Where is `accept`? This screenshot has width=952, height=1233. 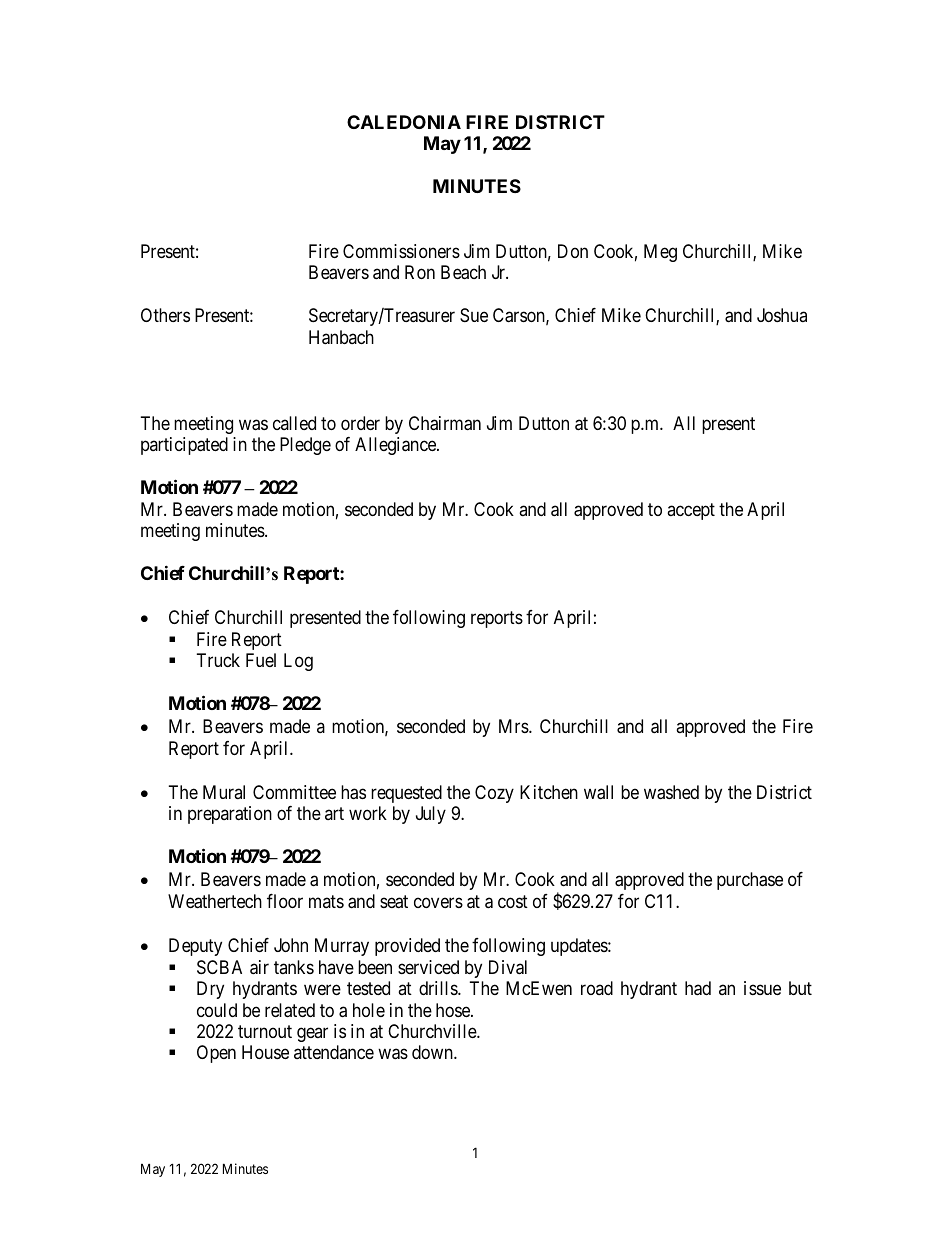
accept is located at coordinates (691, 511).
